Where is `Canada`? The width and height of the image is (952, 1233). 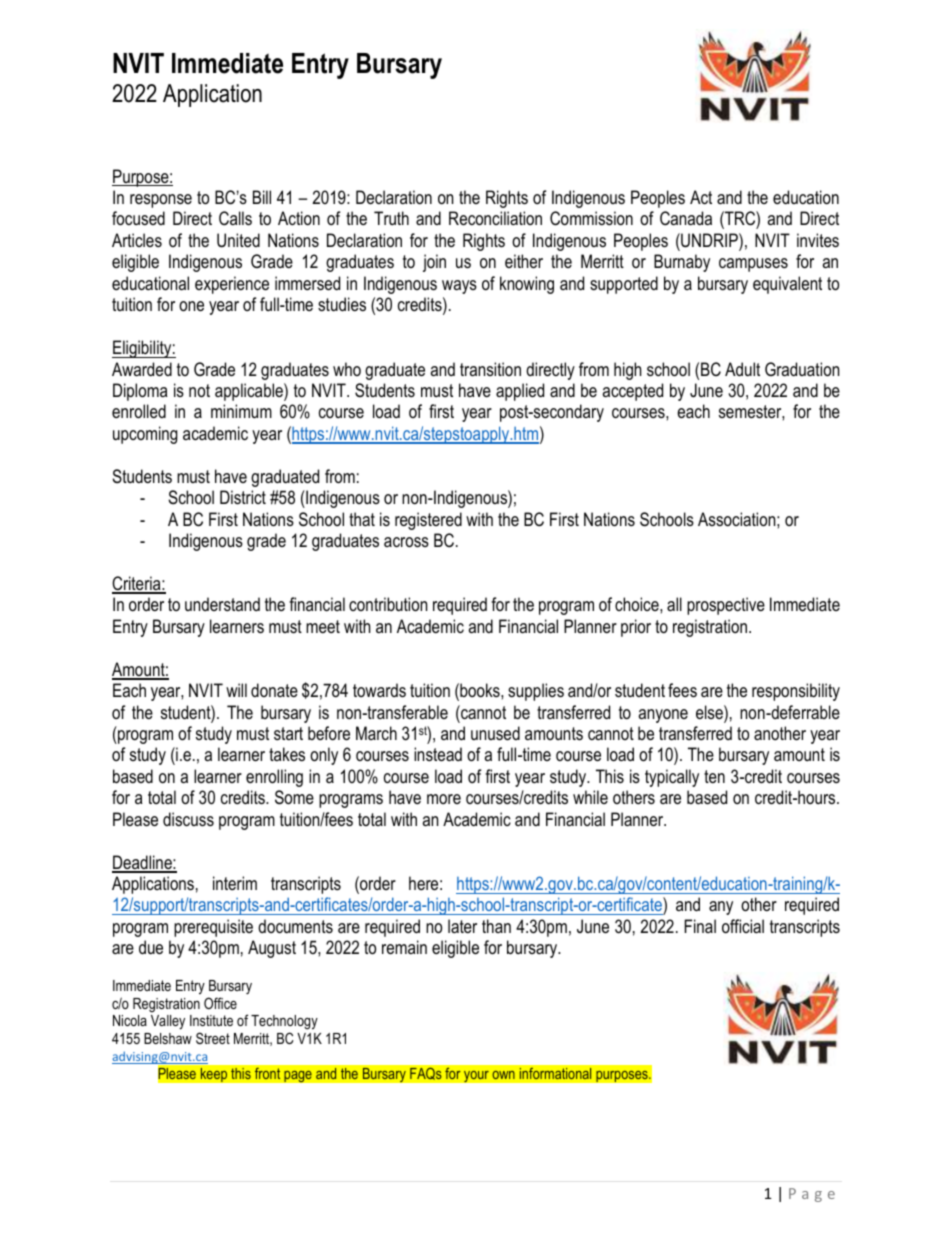
Canada is located at coordinates (686, 218).
